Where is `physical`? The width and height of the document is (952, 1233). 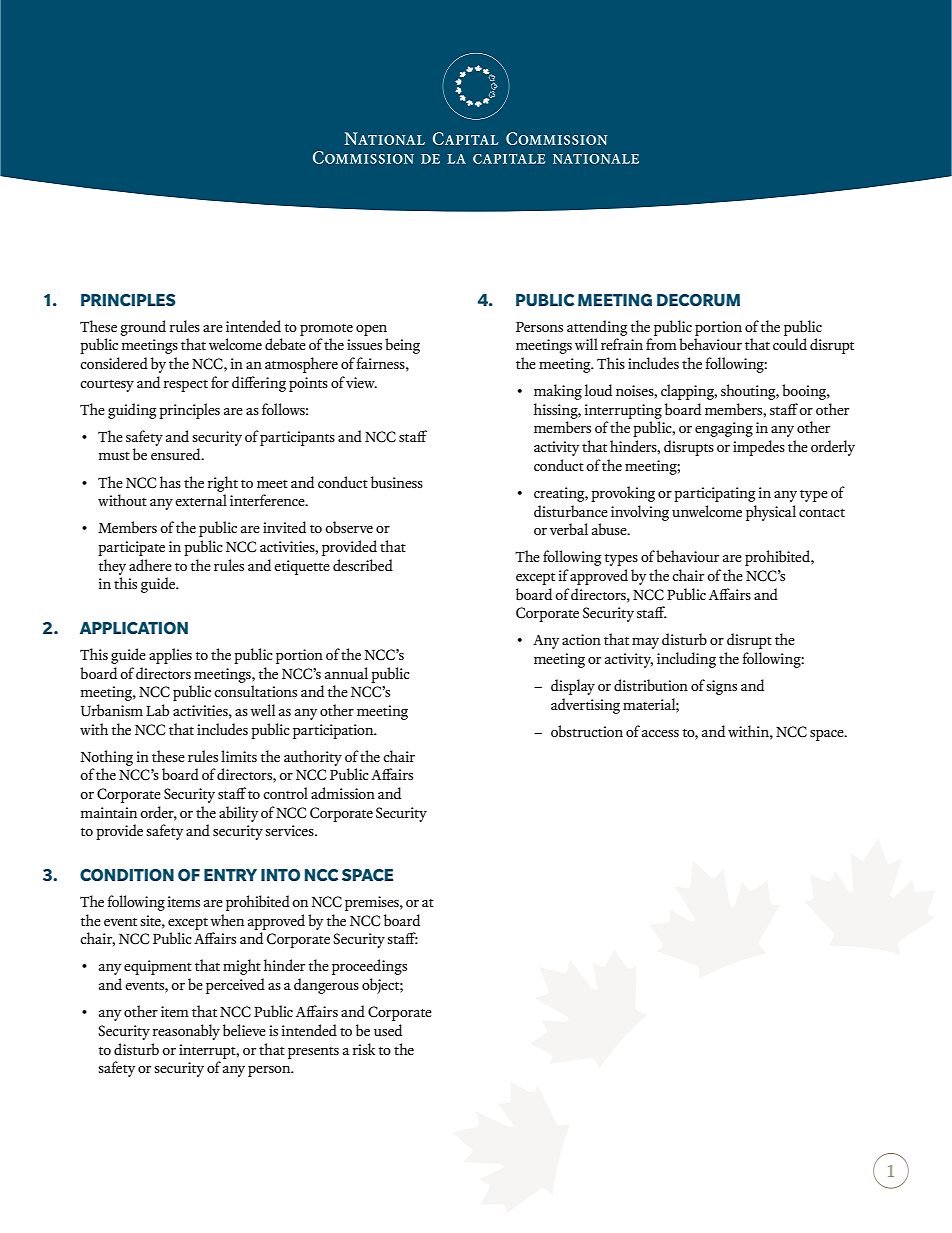
physical is located at coordinates (771, 513).
